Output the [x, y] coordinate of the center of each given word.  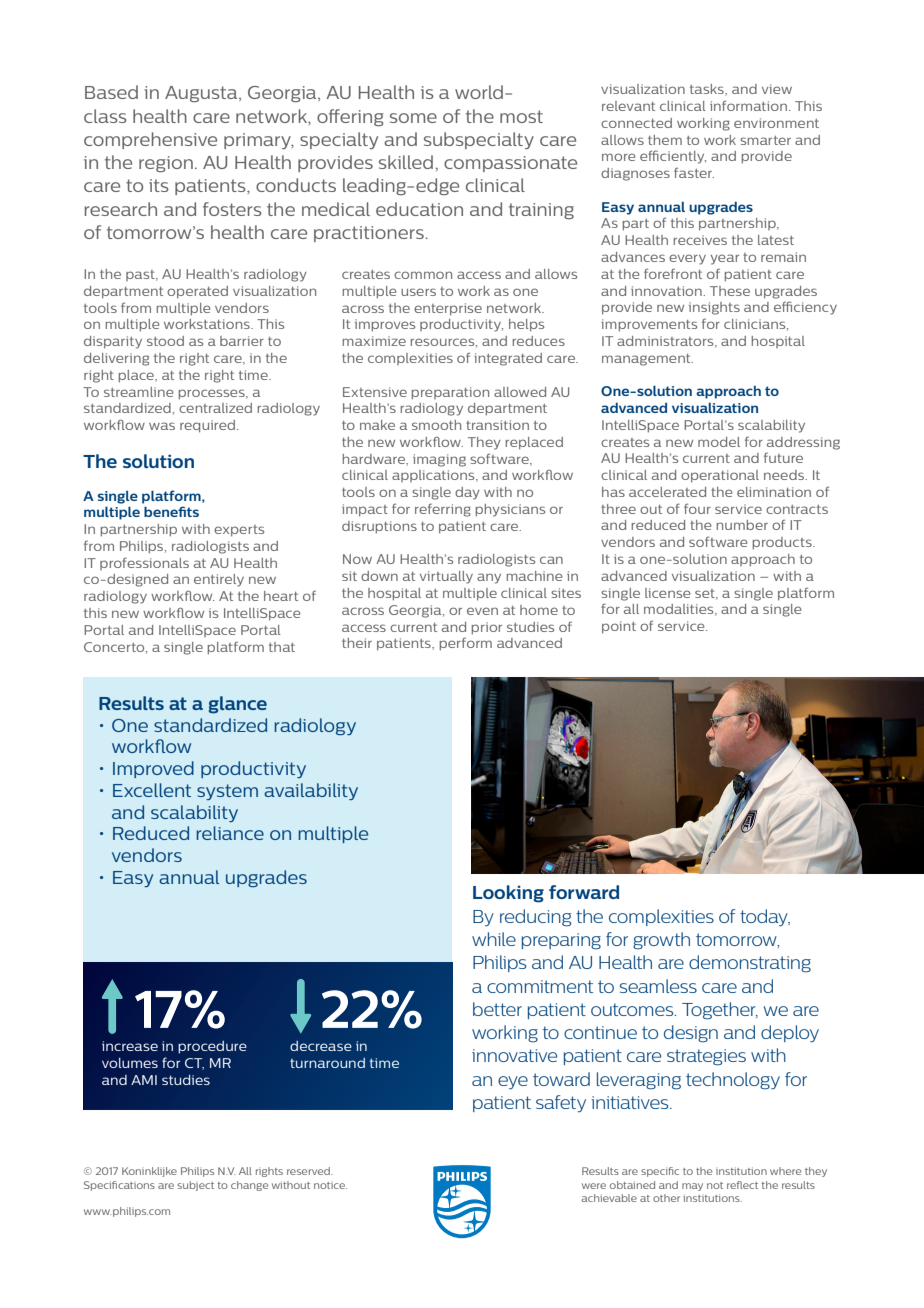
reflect [742, 1185]
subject [195, 1186]
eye [513, 1082]
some [413, 118]
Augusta [202, 94]
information [748, 105]
